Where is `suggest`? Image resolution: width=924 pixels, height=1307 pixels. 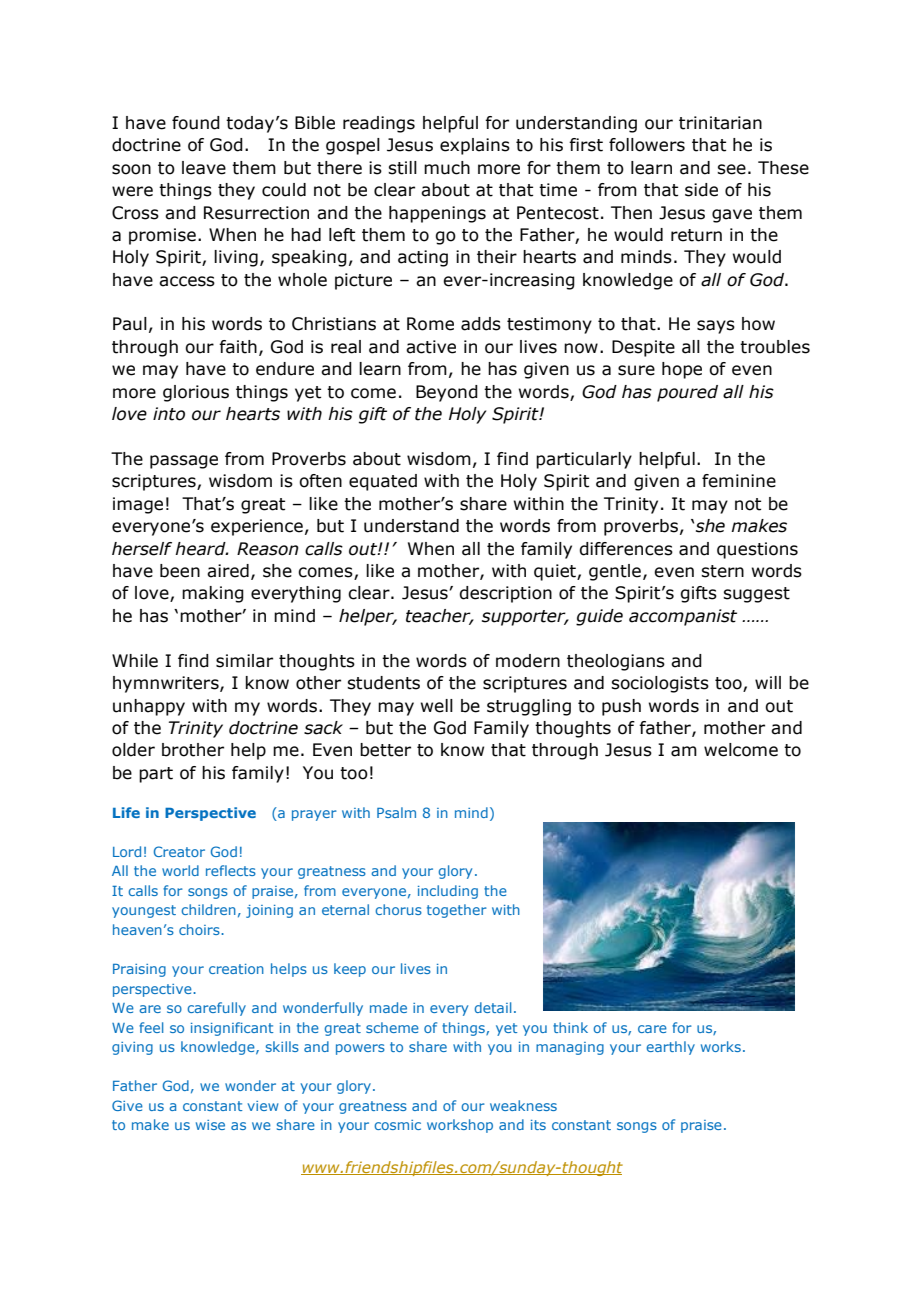
suggest is located at coordinates (756, 595).
